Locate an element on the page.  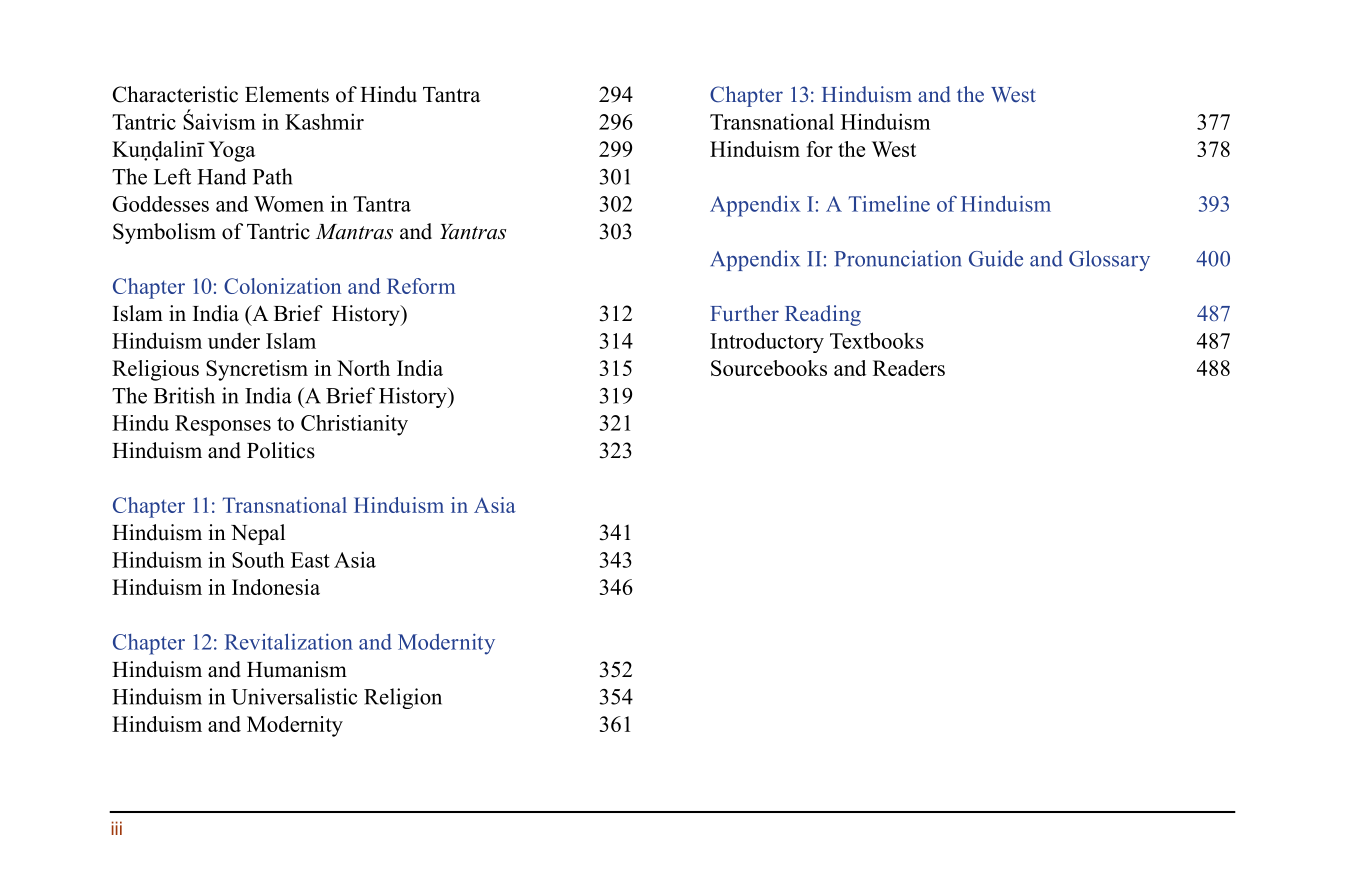
Humanism is located at coordinates (297, 669).
